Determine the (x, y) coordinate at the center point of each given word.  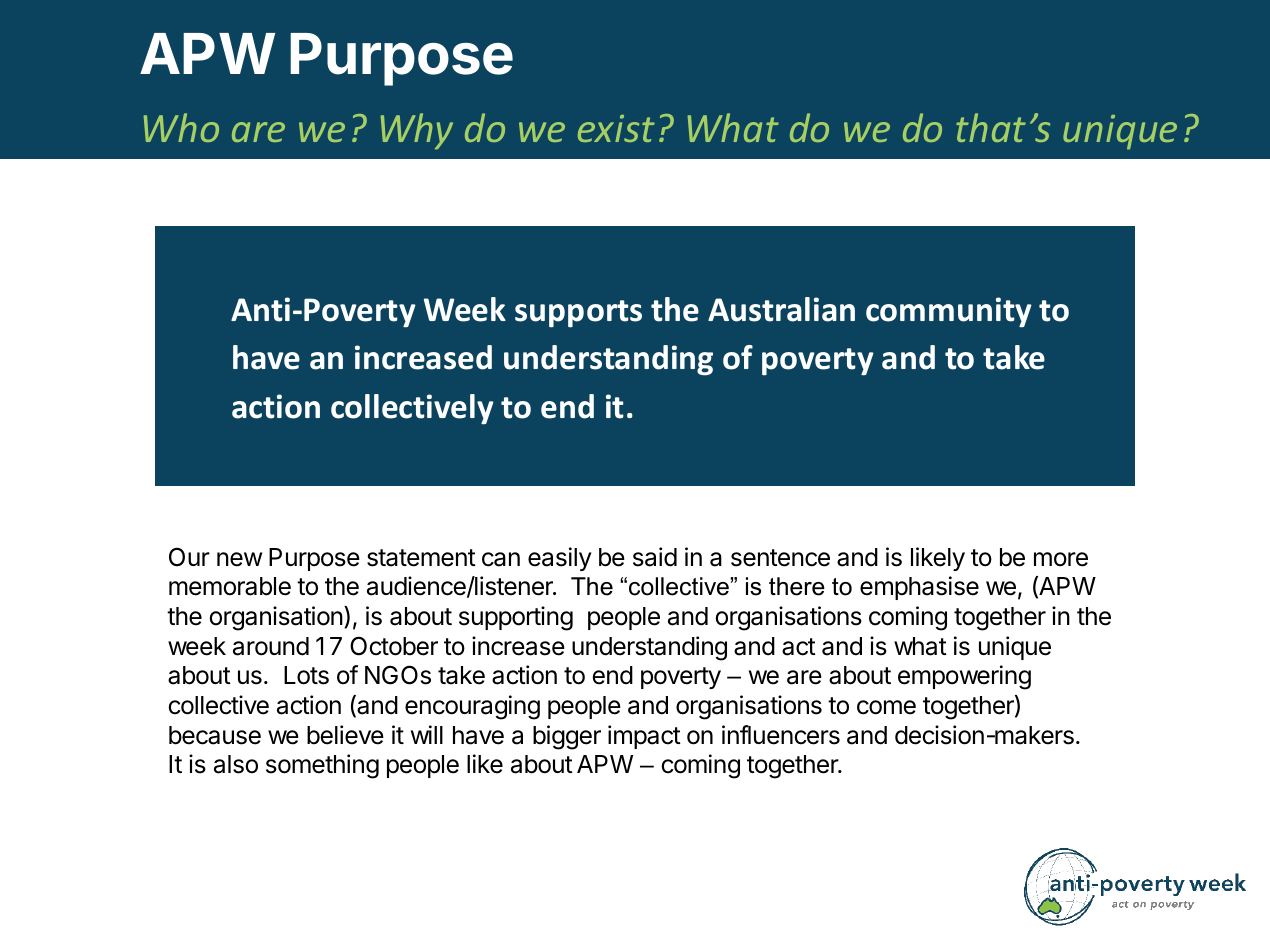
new (239, 559)
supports (578, 314)
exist (616, 128)
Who (181, 127)
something (322, 766)
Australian (781, 309)
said (655, 557)
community (949, 312)
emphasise (919, 588)
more (1061, 559)
